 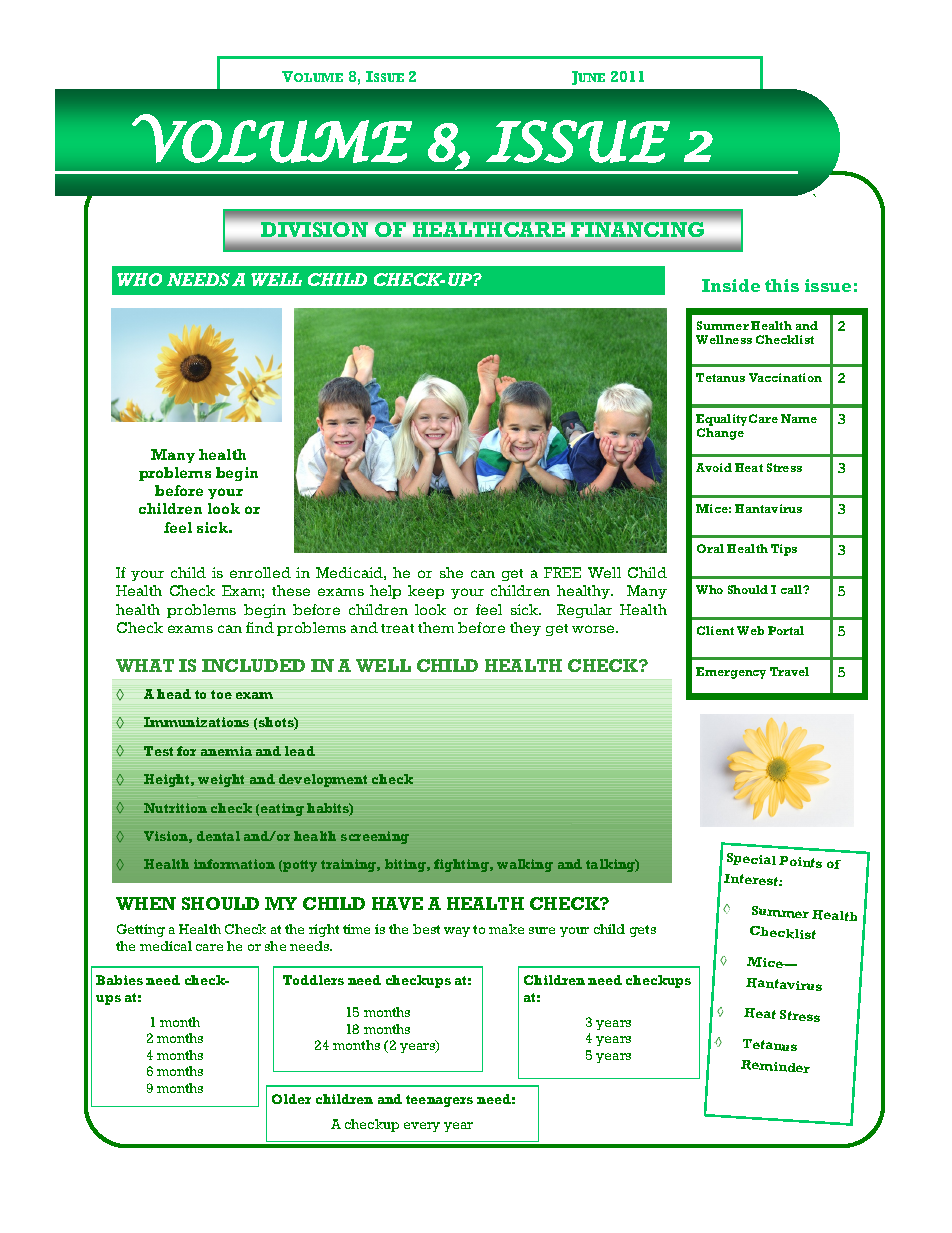 I want to click on teenagers, so click(x=439, y=1101).
